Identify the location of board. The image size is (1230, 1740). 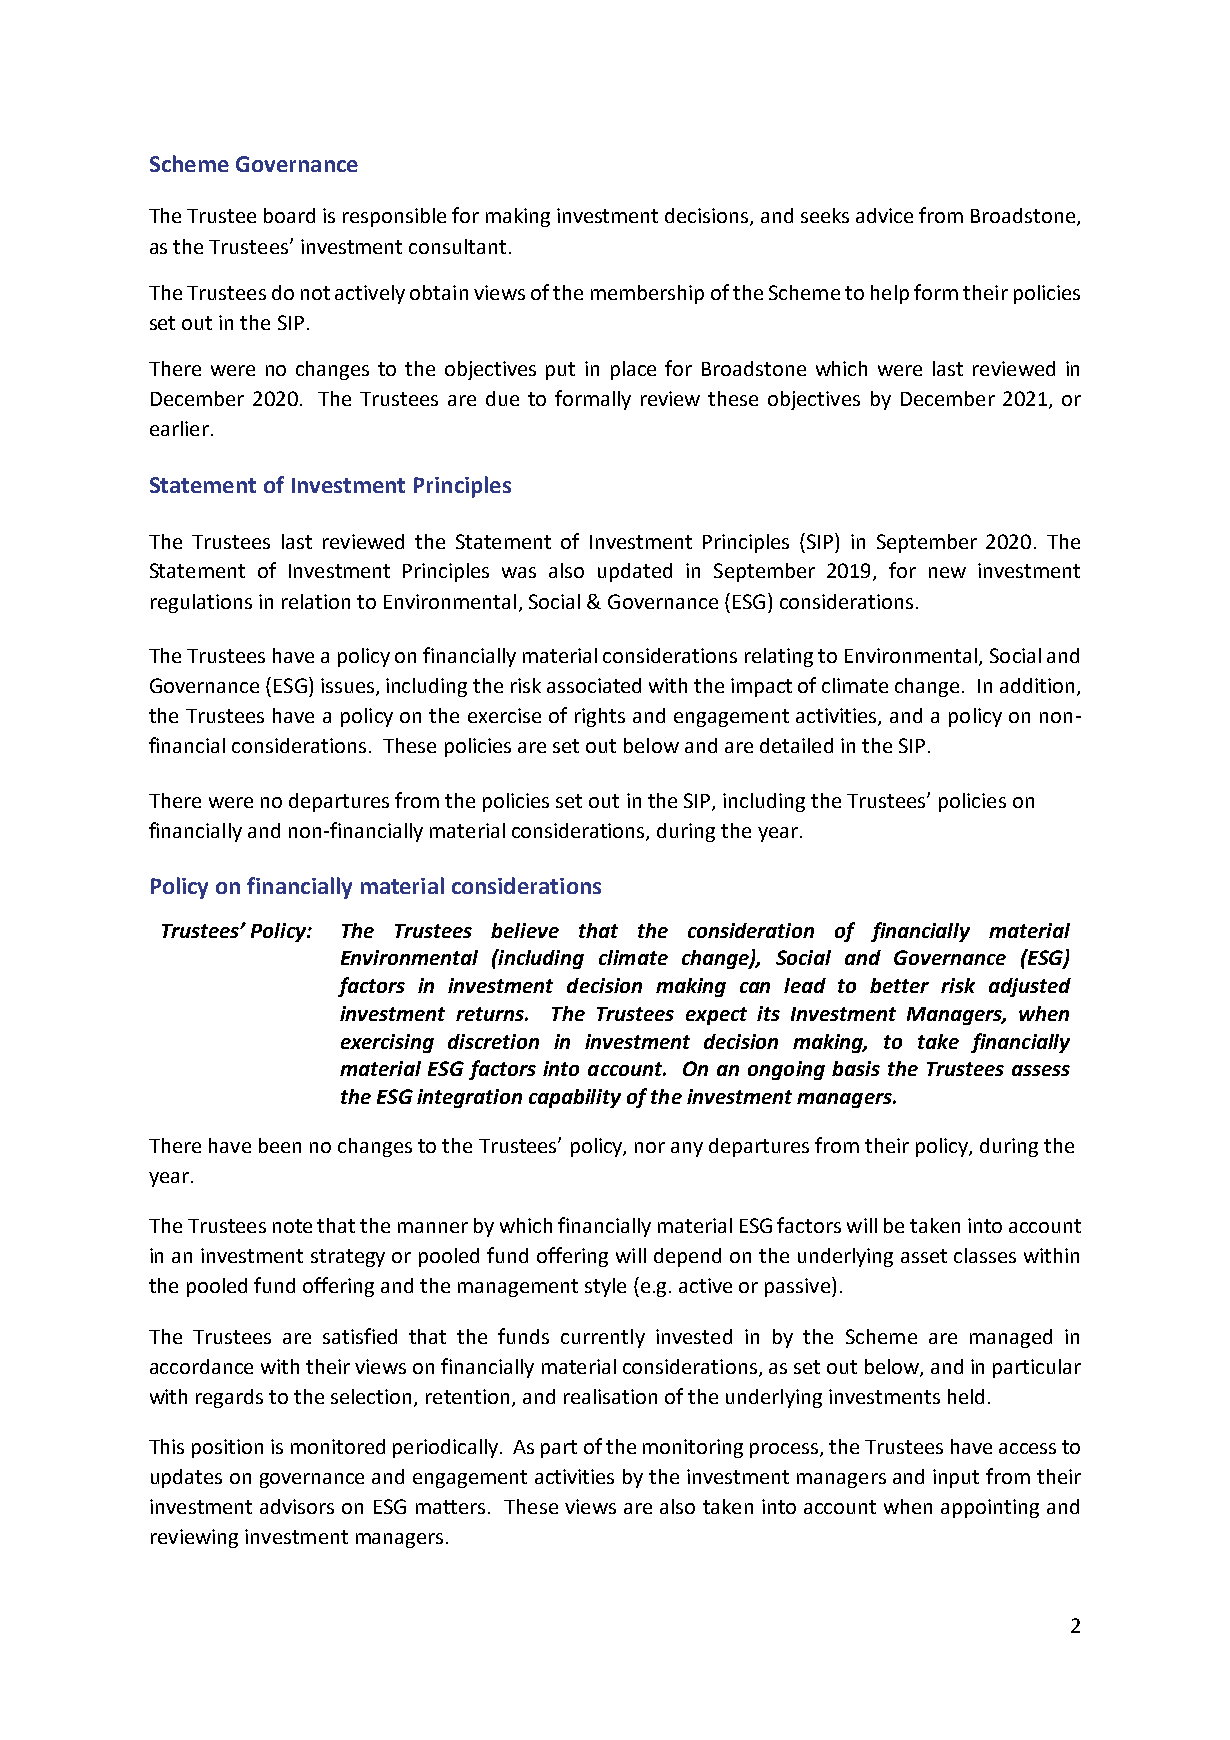
(289, 215).
